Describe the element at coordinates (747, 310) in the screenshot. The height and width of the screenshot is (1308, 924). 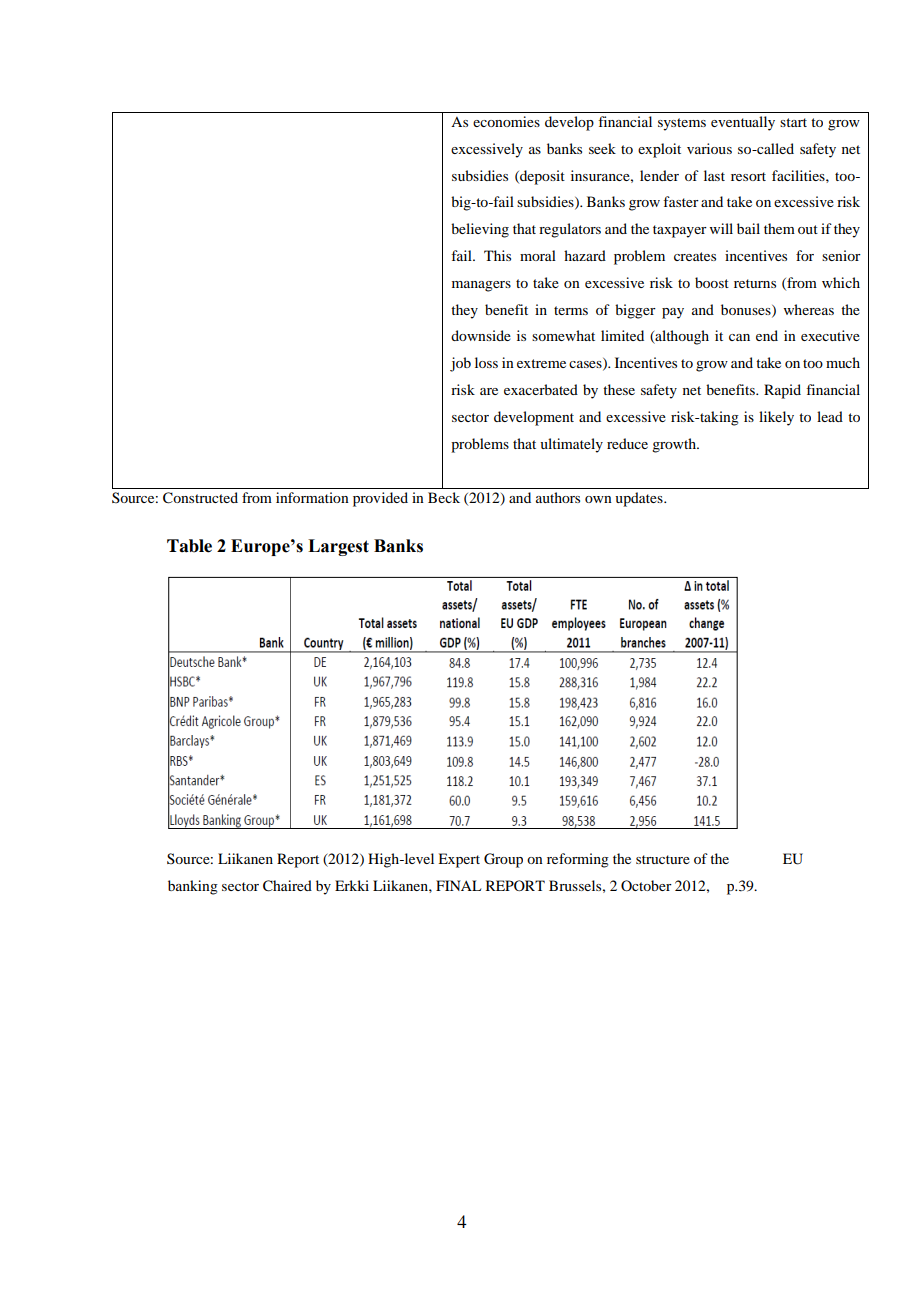
I see `bonuses` at that location.
